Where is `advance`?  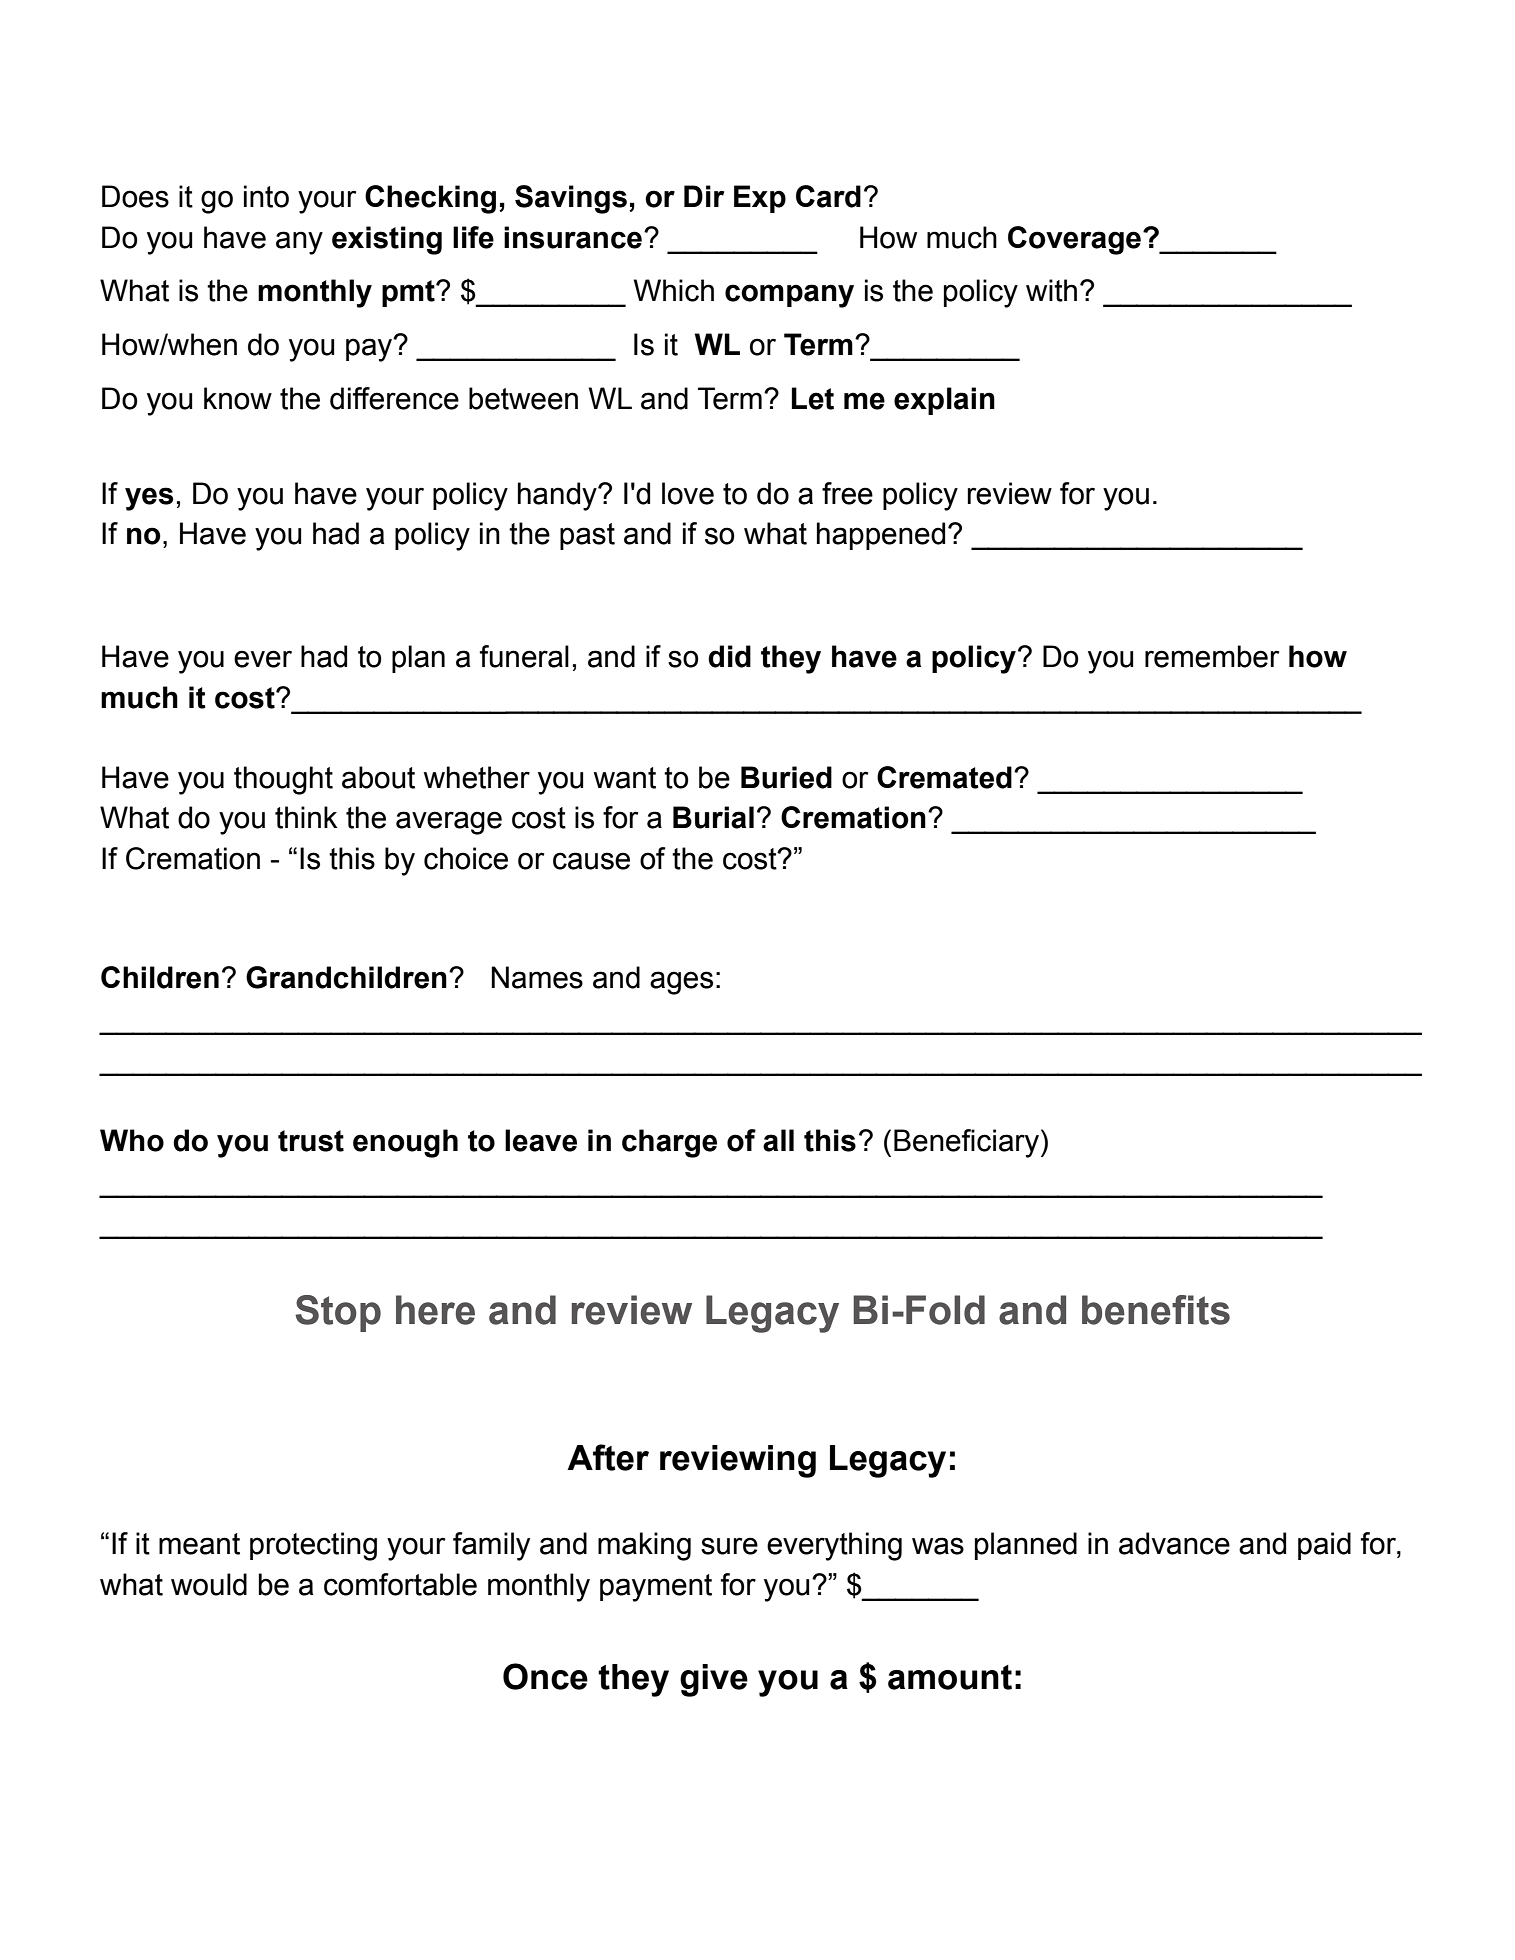
advance is located at coordinates (1174, 1543).
